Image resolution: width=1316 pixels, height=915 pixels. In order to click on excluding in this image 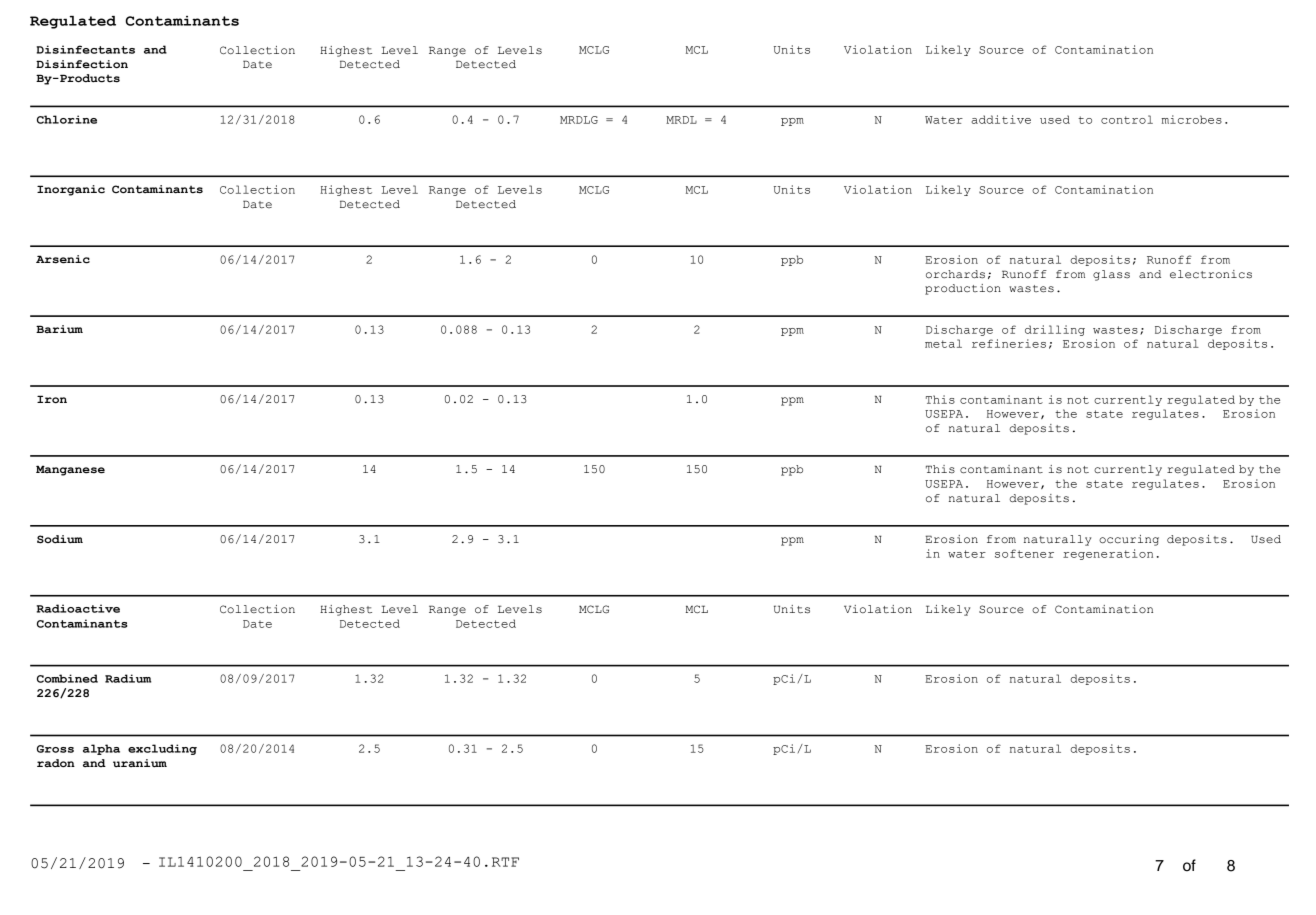, I will do `click(162, 749)`.
